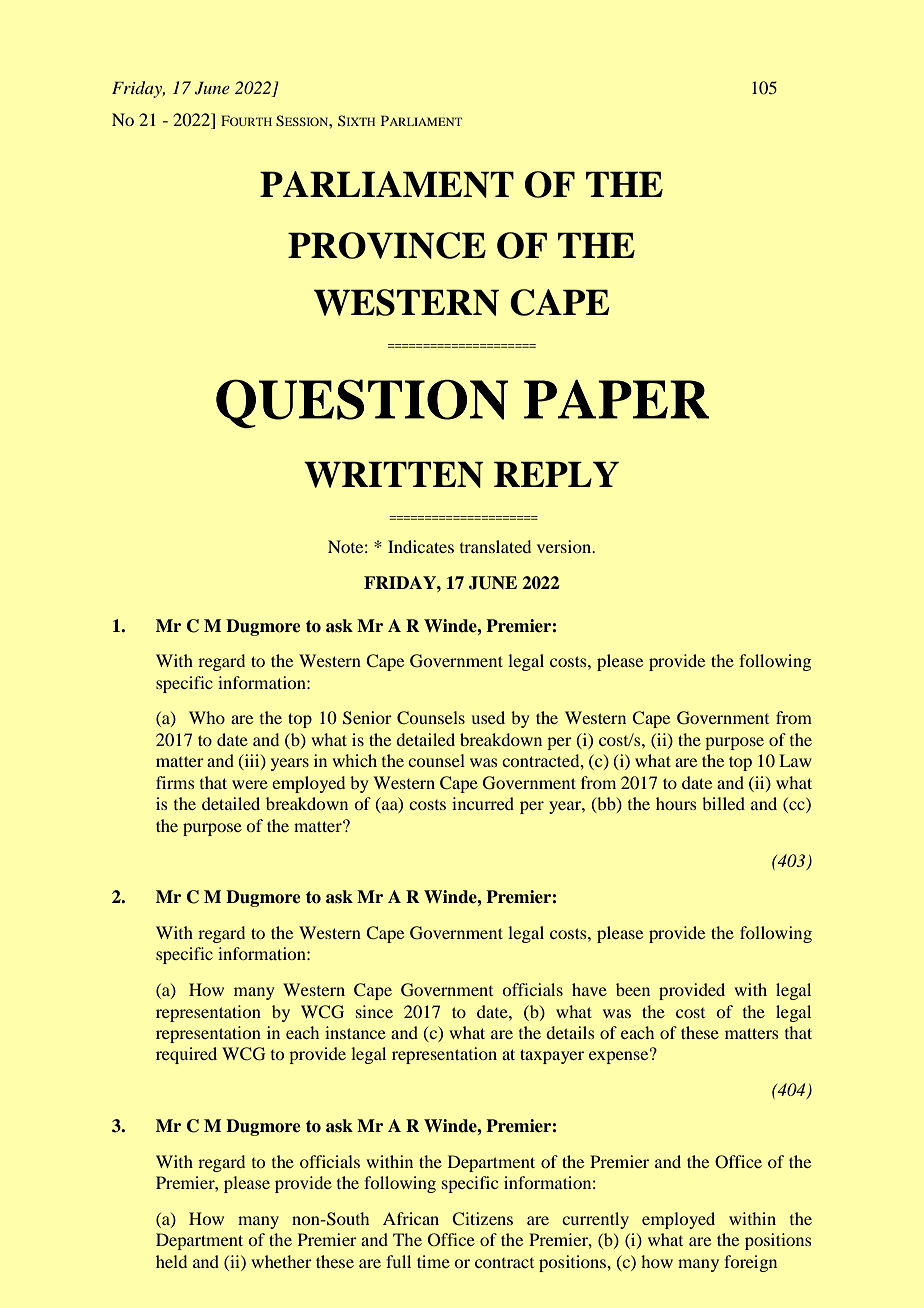 The width and height of the screenshot is (924, 1308). What do you see at coordinates (281, 1261) in the screenshot?
I see `whether` at bounding box center [281, 1261].
